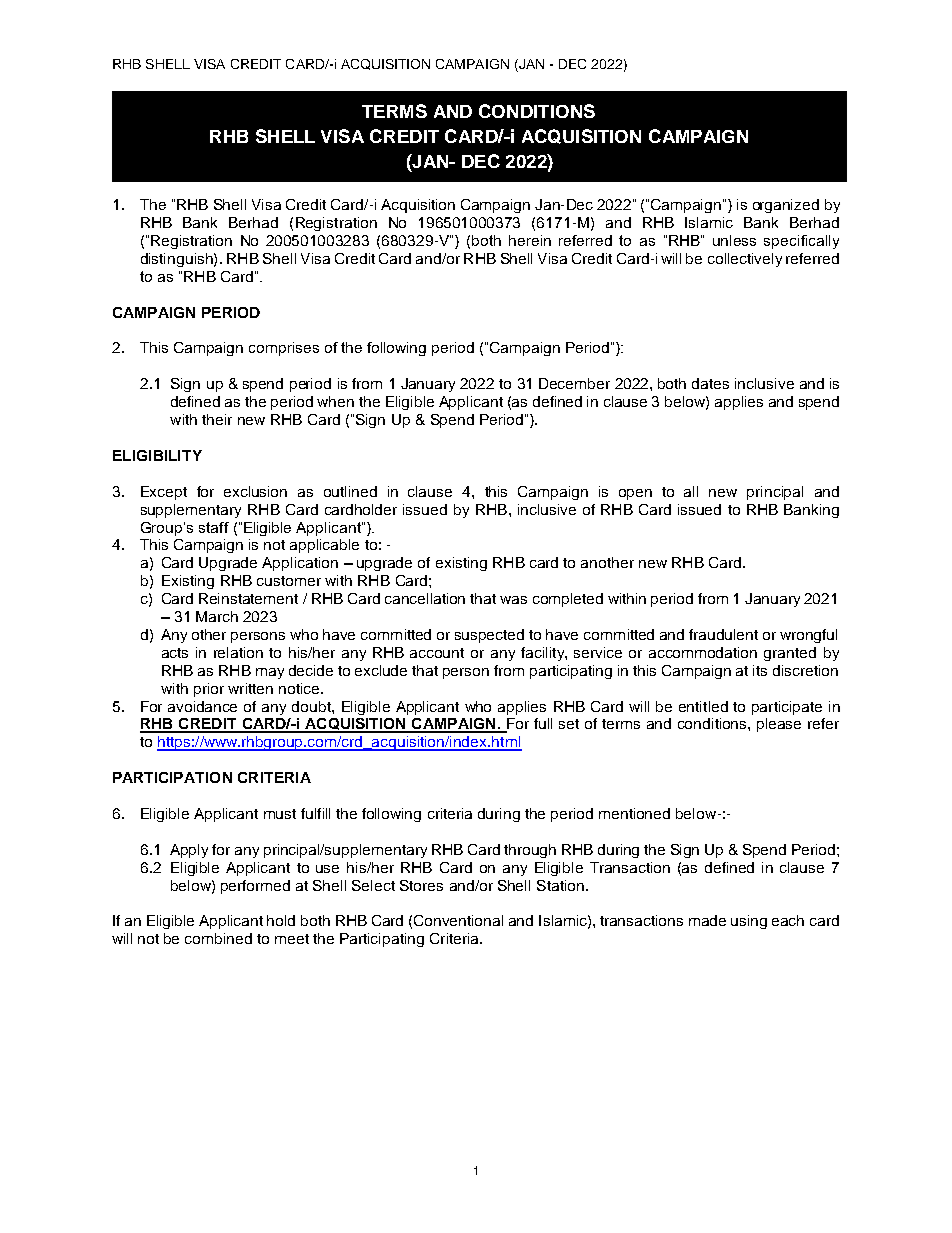 This image has height=1233, width=952. Describe the element at coordinates (734, 240) in the image. I see `unless` at that location.
